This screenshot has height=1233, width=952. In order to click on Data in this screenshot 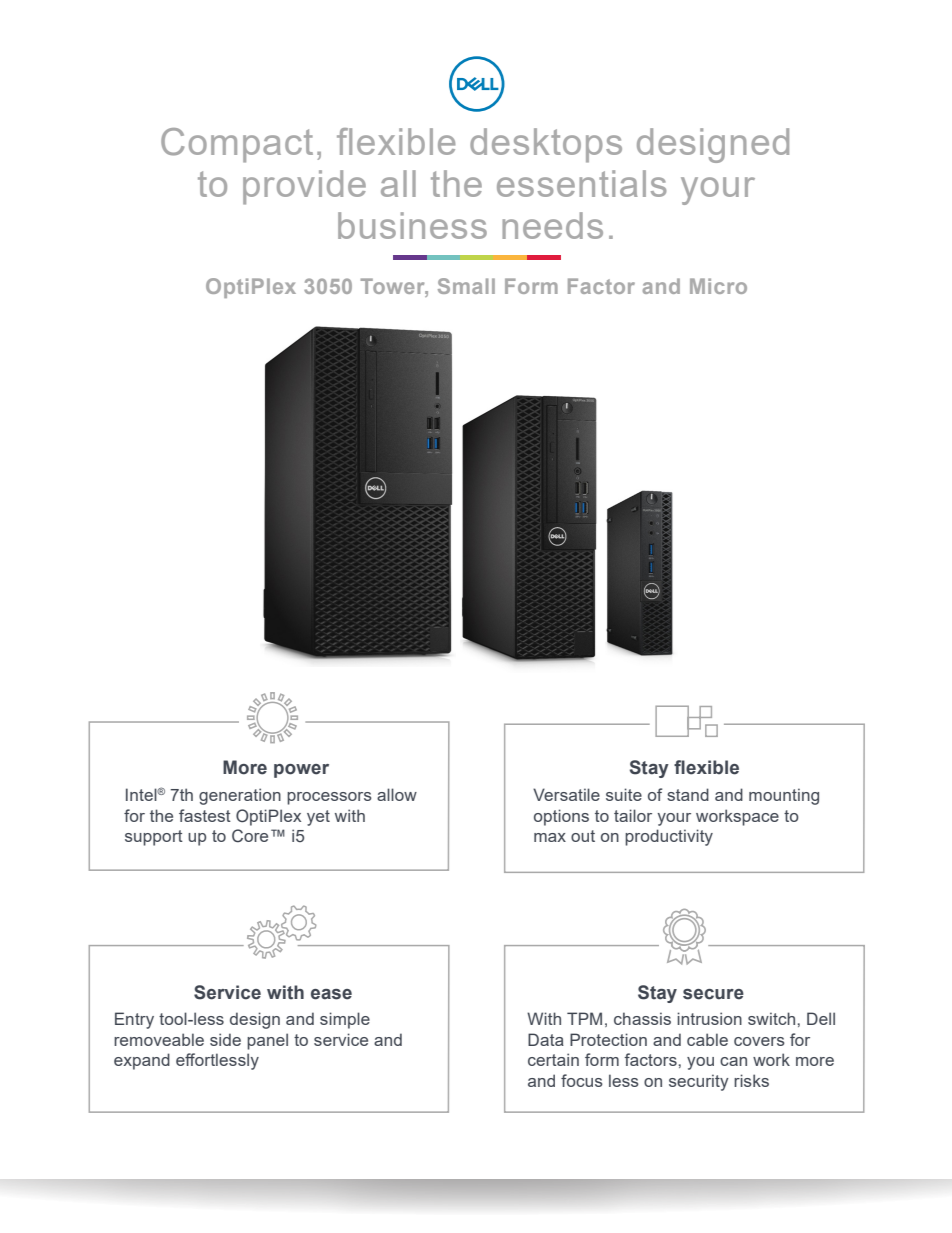, I will do `click(546, 1039)`.
